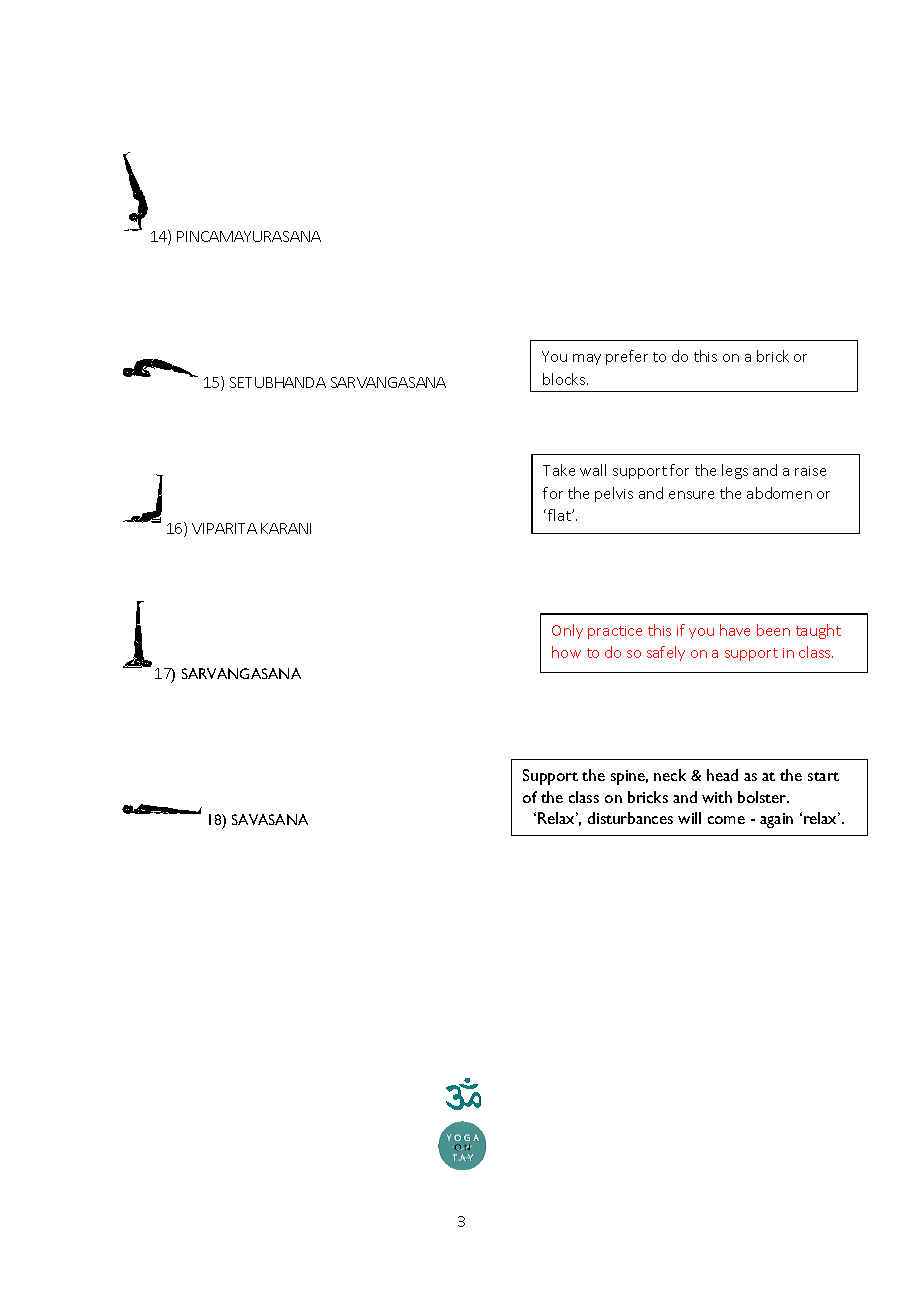 This image has height=1308, width=924. Describe the element at coordinates (567, 631) in the image. I see `Only` at that location.
